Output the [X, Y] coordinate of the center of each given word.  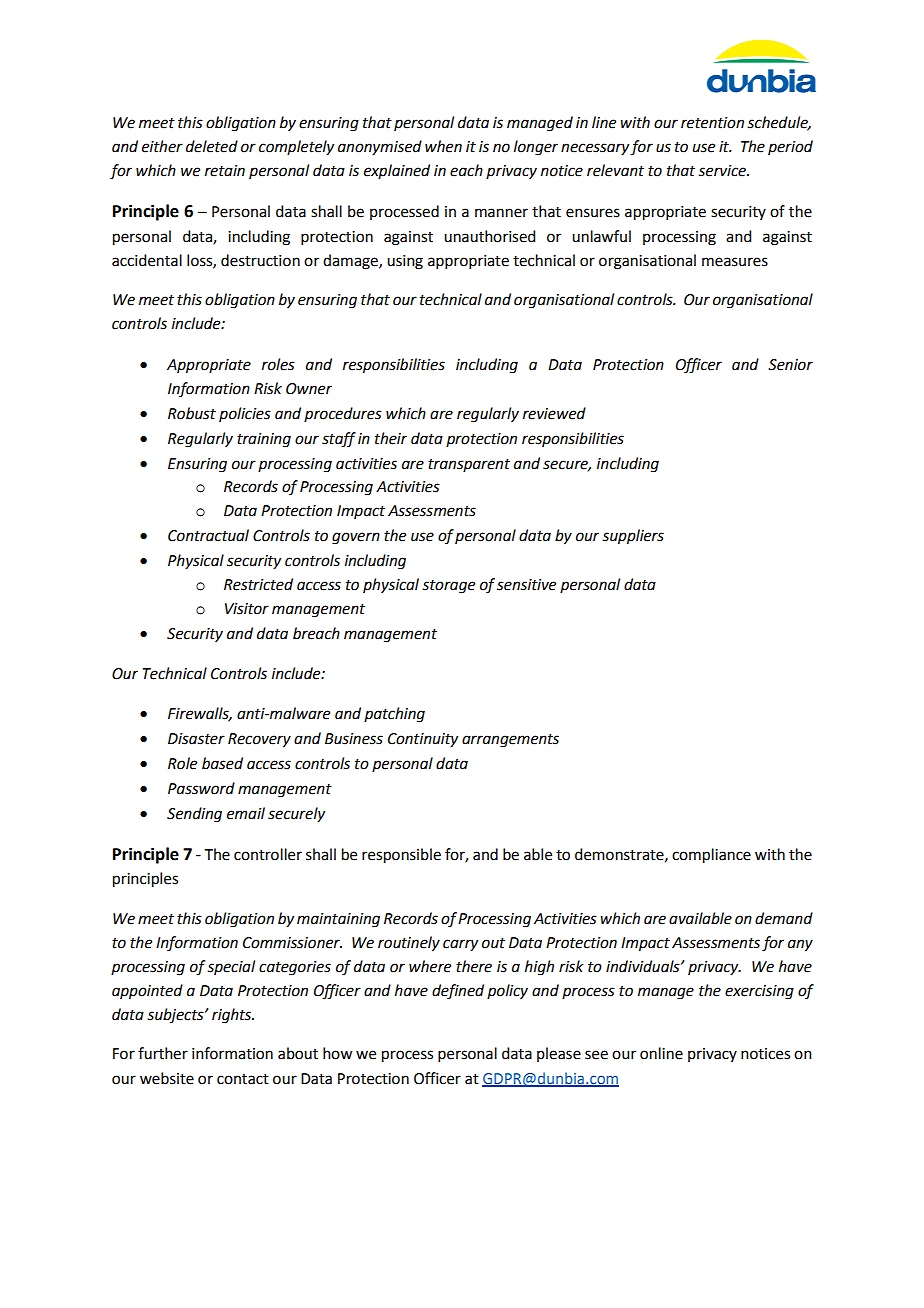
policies [245, 414]
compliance [711, 856]
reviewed [554, 413]
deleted [212, 146]
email [246, 813]
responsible [401, 856]
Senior [790, 365]
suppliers [633, 537]
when [443, 146]
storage [448, 587]
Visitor [247, 609]
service [723, 171]
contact [243, 1079]
